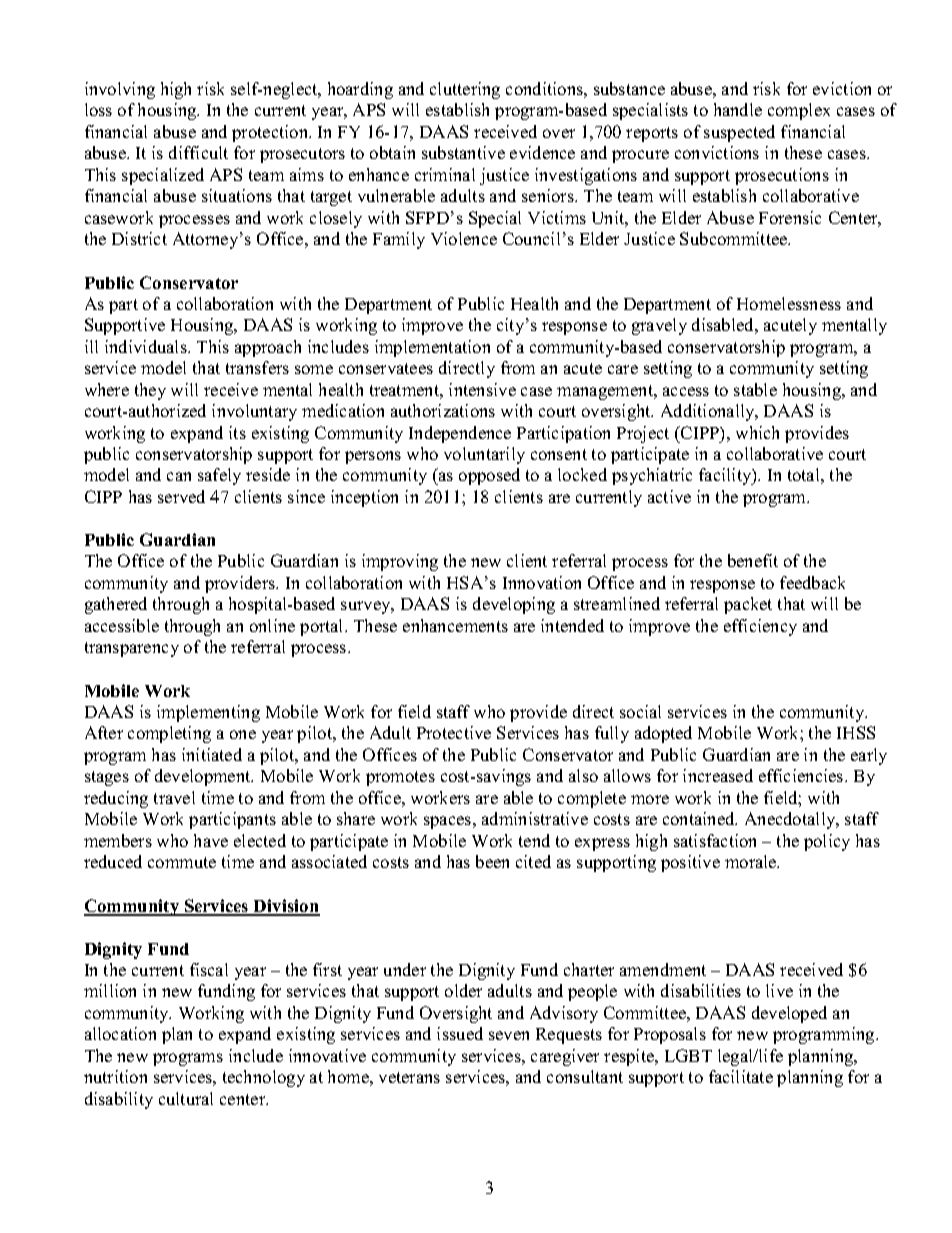  Describe the element at coordinates (514, 605) in the screenshot. I see `developing` at that location.
